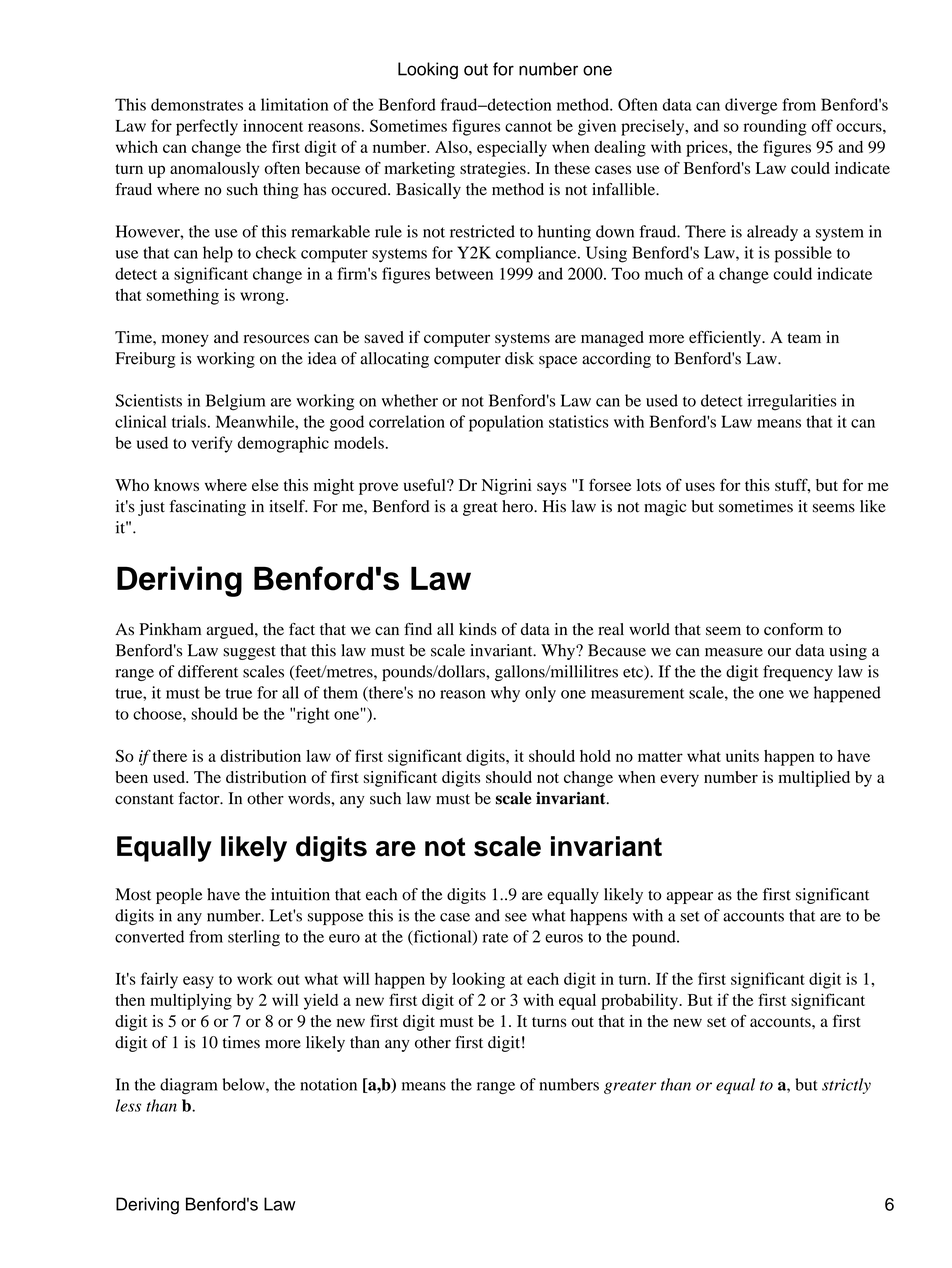 Image resolution: width=952 pixels, height=1268 pixels. What do you see at coordinates (512, 148) in the screenshot?
I see `especially` at bounding box center [512, 148].
